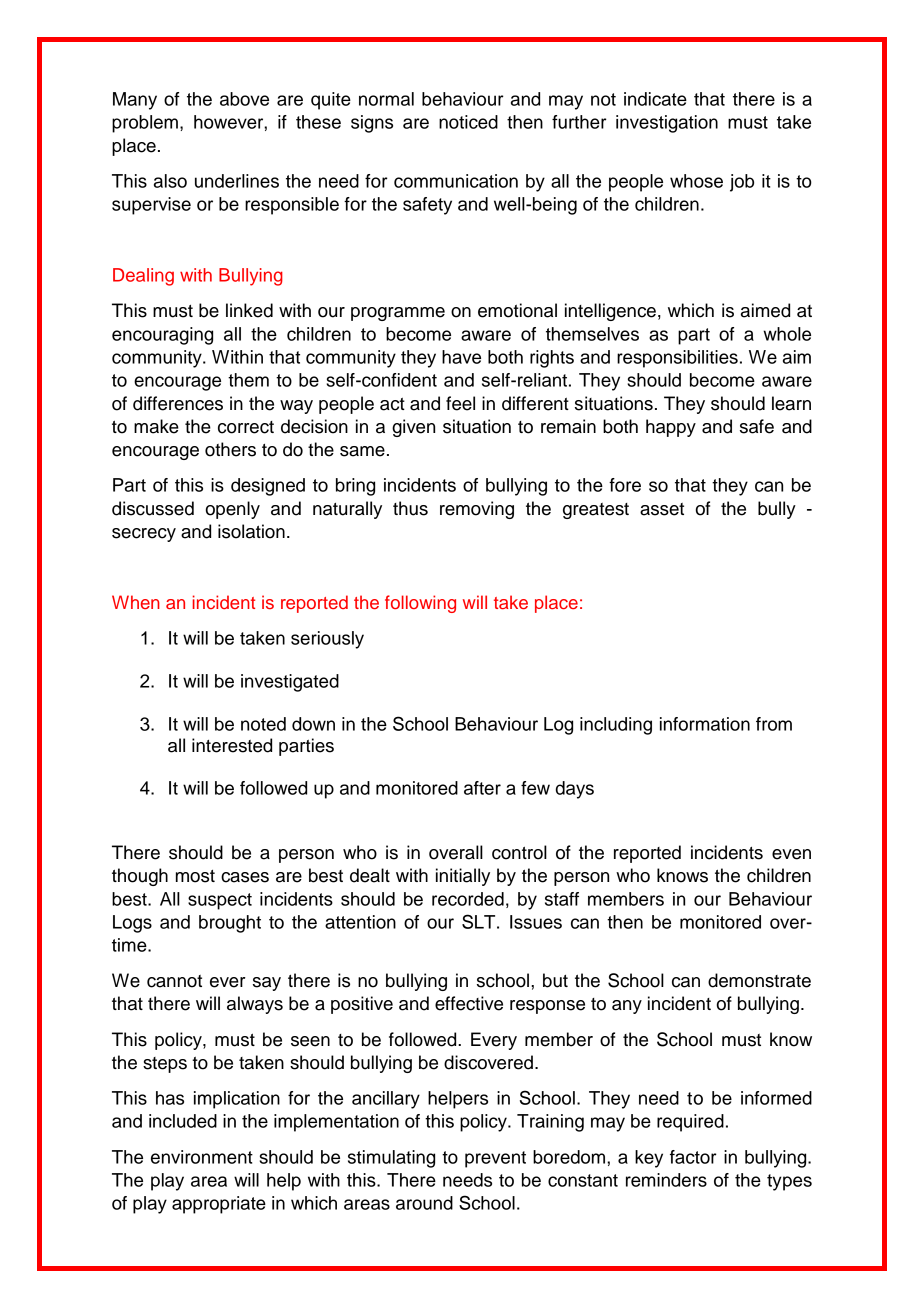 This document has height=1308, width=924. What do you see at coordinates (468, 122) in the document?
I see `noticed` at bounding box center [468, 122].
